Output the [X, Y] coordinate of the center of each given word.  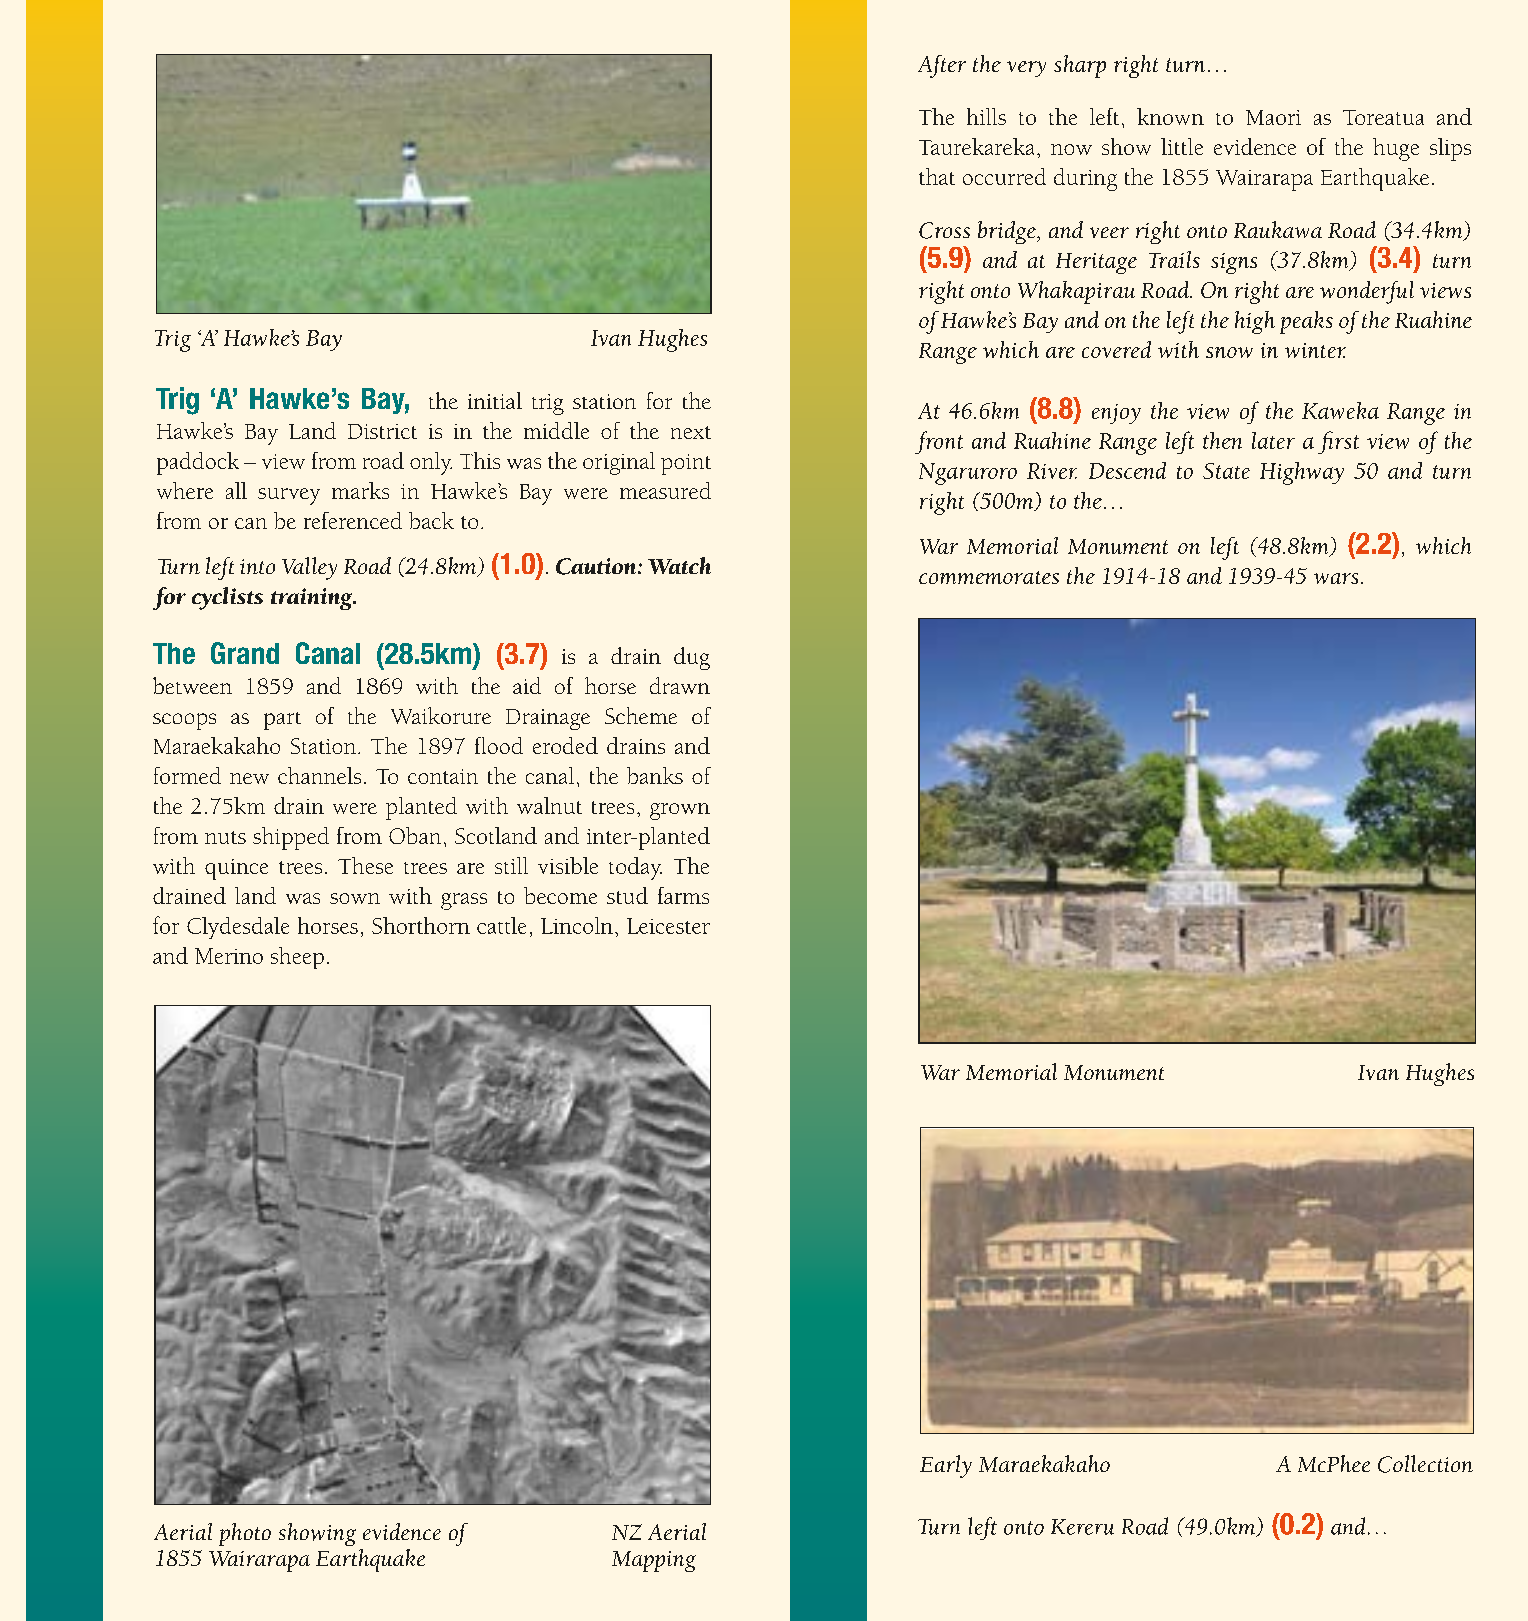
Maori [1273, 117]
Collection [1425, 1464]
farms [683, 895]
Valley [309, 568]
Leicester [668, 926]
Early [946, 1466]
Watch [679, 565]
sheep [297, 958]
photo [245, 1534]
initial [495, 400]
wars [1336, 578]
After [942, 66]
